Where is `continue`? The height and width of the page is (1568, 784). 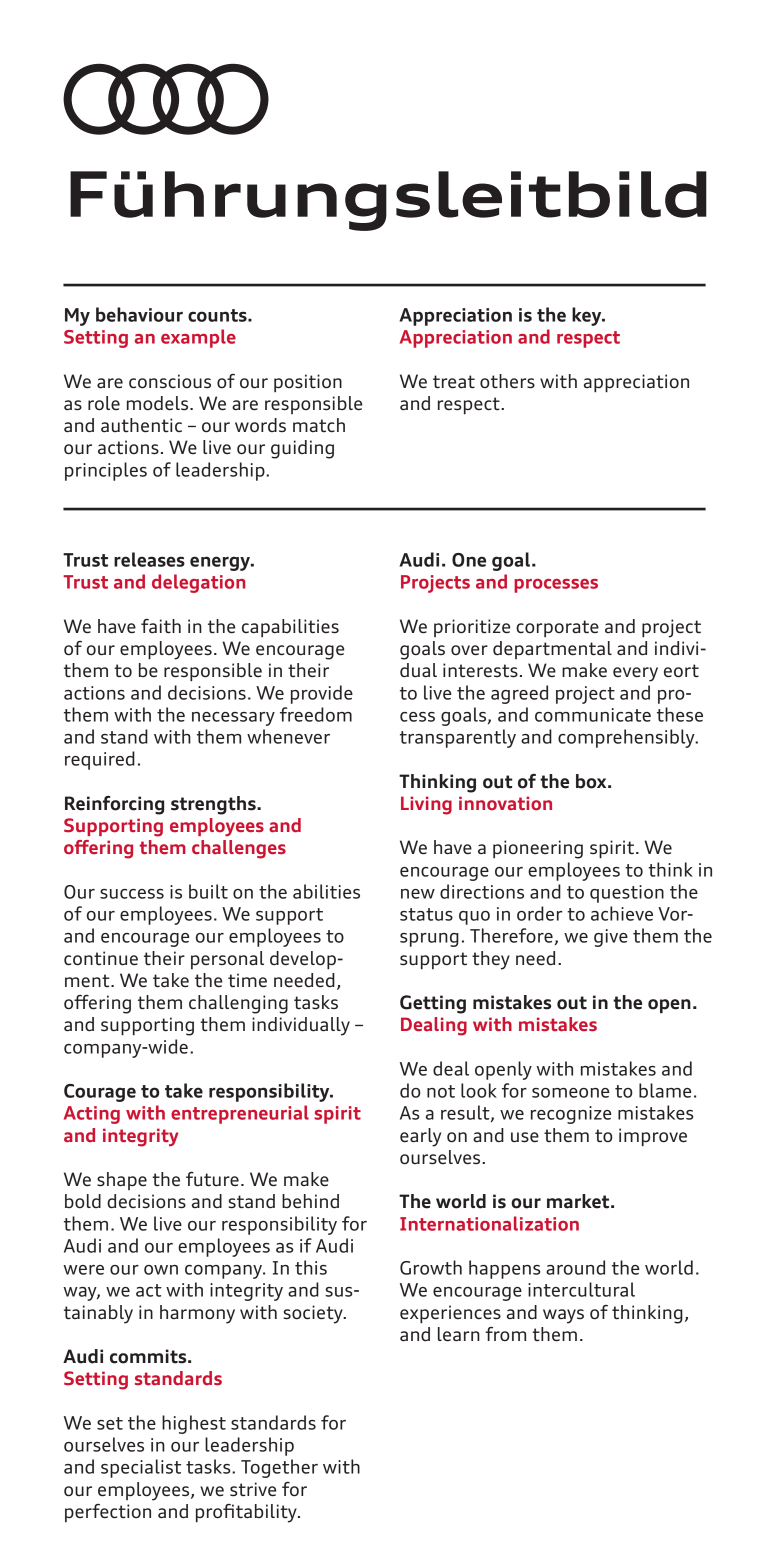 continue is located at coordinates (101, 958).
